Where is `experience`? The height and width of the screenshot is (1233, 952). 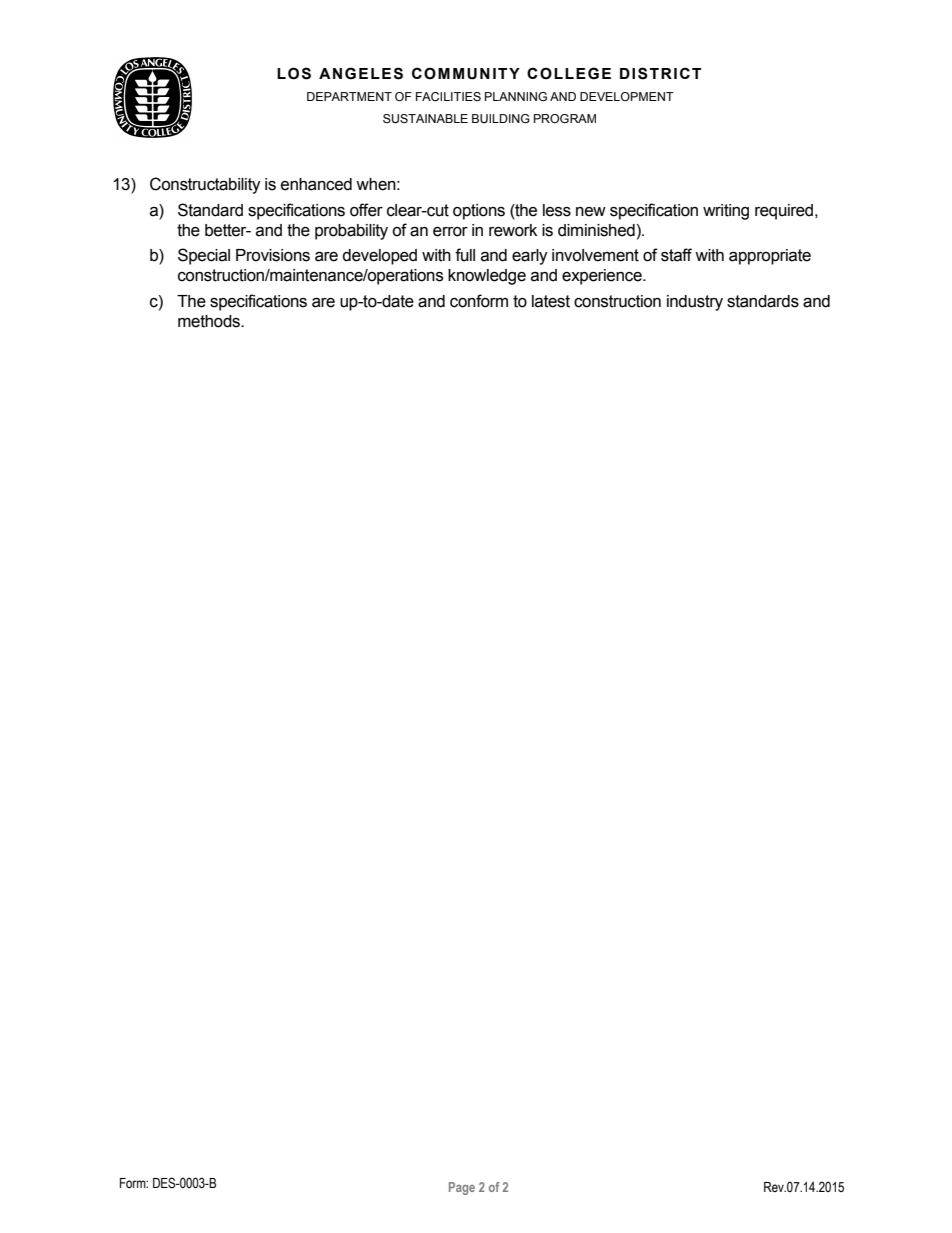 experience is located at coordinates (603, 277).
